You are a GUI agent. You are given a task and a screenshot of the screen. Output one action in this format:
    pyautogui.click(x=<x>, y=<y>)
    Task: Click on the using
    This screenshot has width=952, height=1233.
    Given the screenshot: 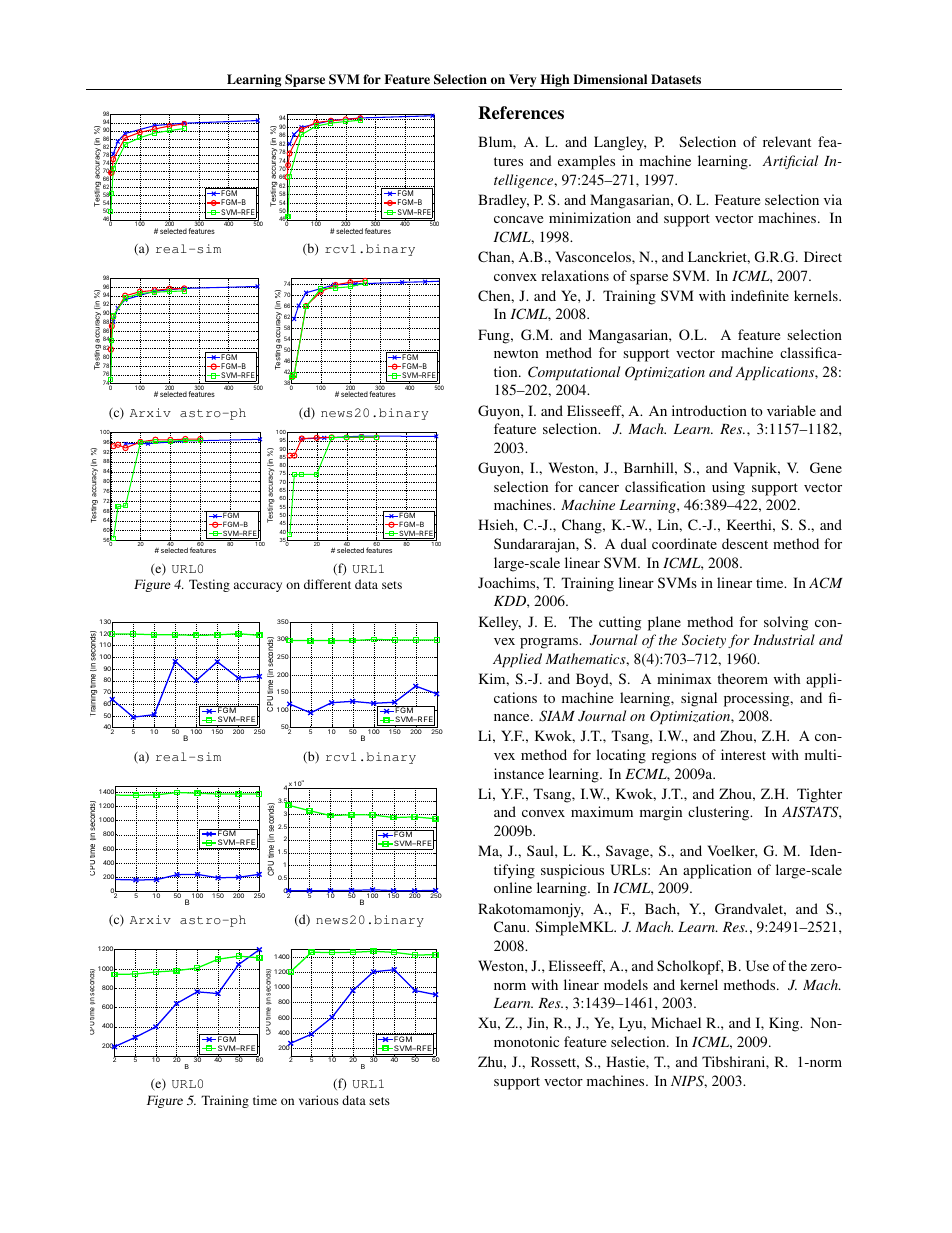 What is the action you would take?
    pyautogui.click(x=728, y=488)
